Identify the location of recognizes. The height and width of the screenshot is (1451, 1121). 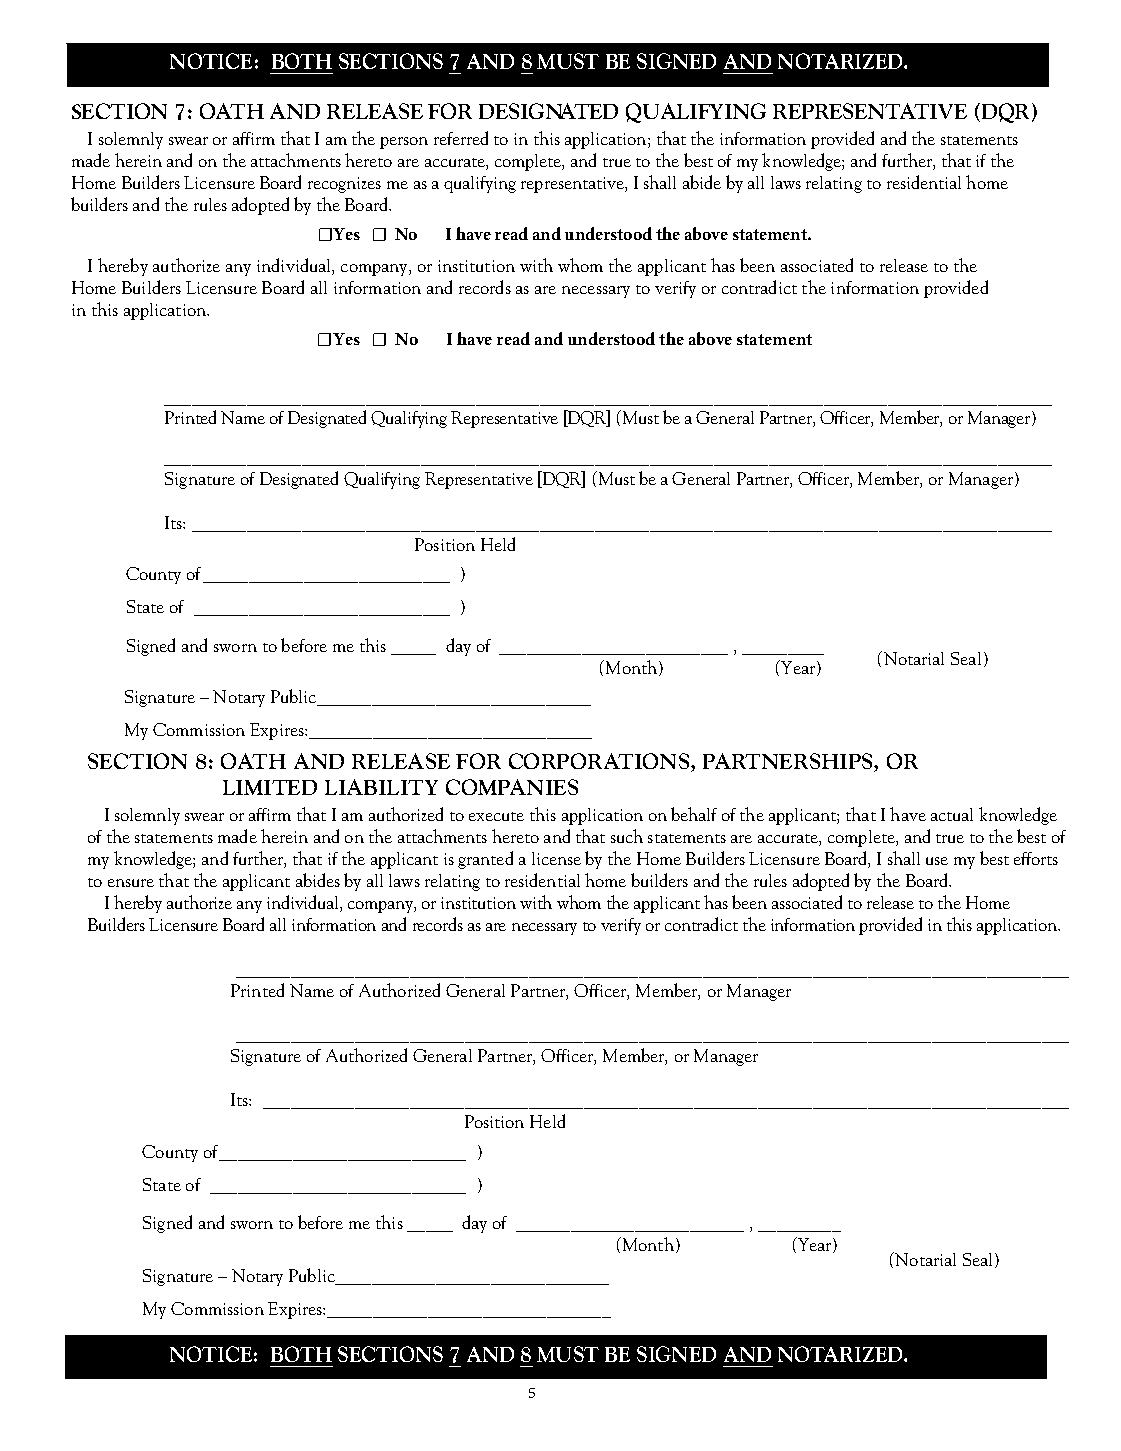
(344, 185).
